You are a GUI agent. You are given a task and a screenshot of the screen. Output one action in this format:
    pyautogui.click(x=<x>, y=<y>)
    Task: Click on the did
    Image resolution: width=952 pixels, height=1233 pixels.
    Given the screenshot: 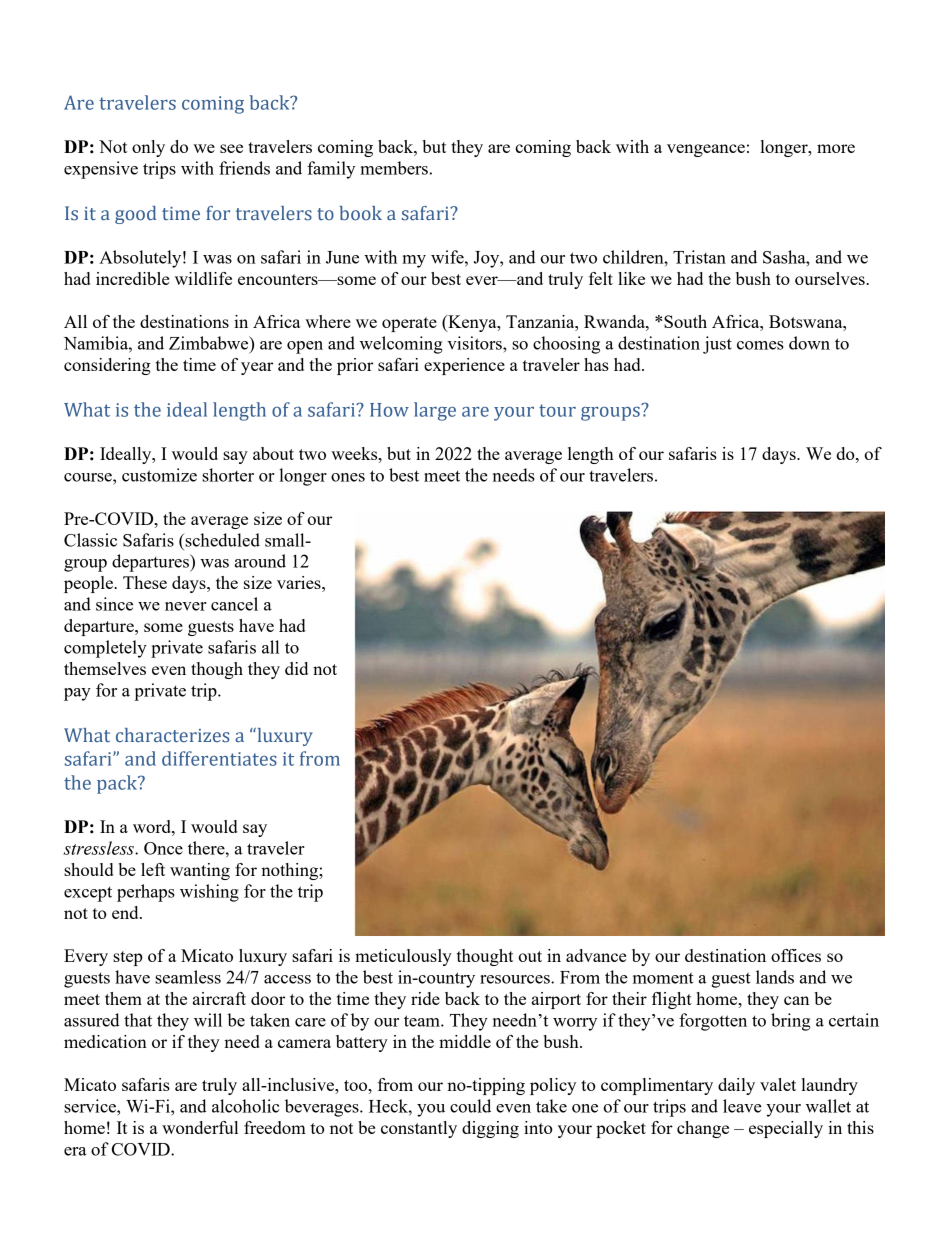 What is the action you would take?
    pyautogui.click(x=296, y=668)
